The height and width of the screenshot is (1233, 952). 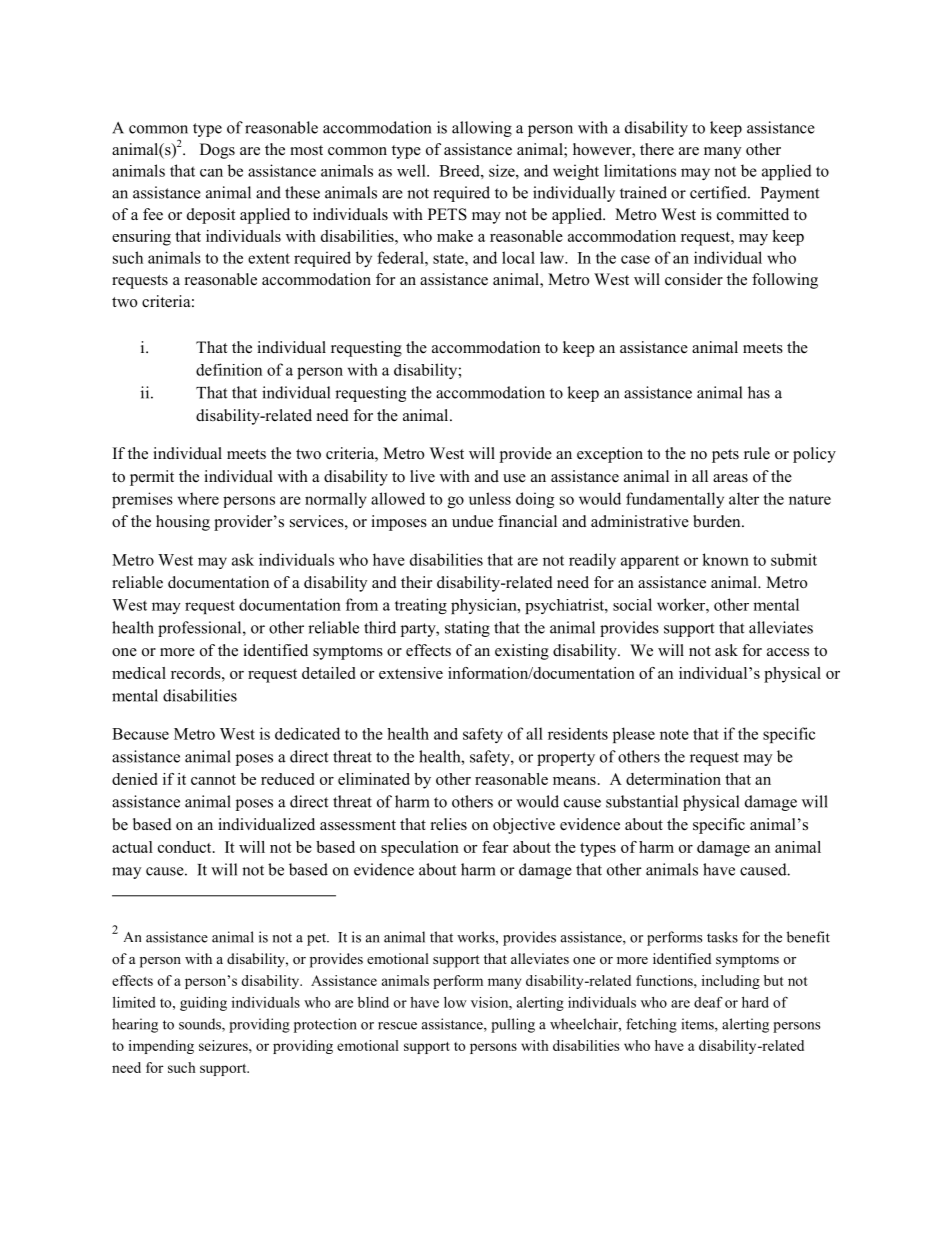 I want to click on Dogs, so click(x=217, y=151).
